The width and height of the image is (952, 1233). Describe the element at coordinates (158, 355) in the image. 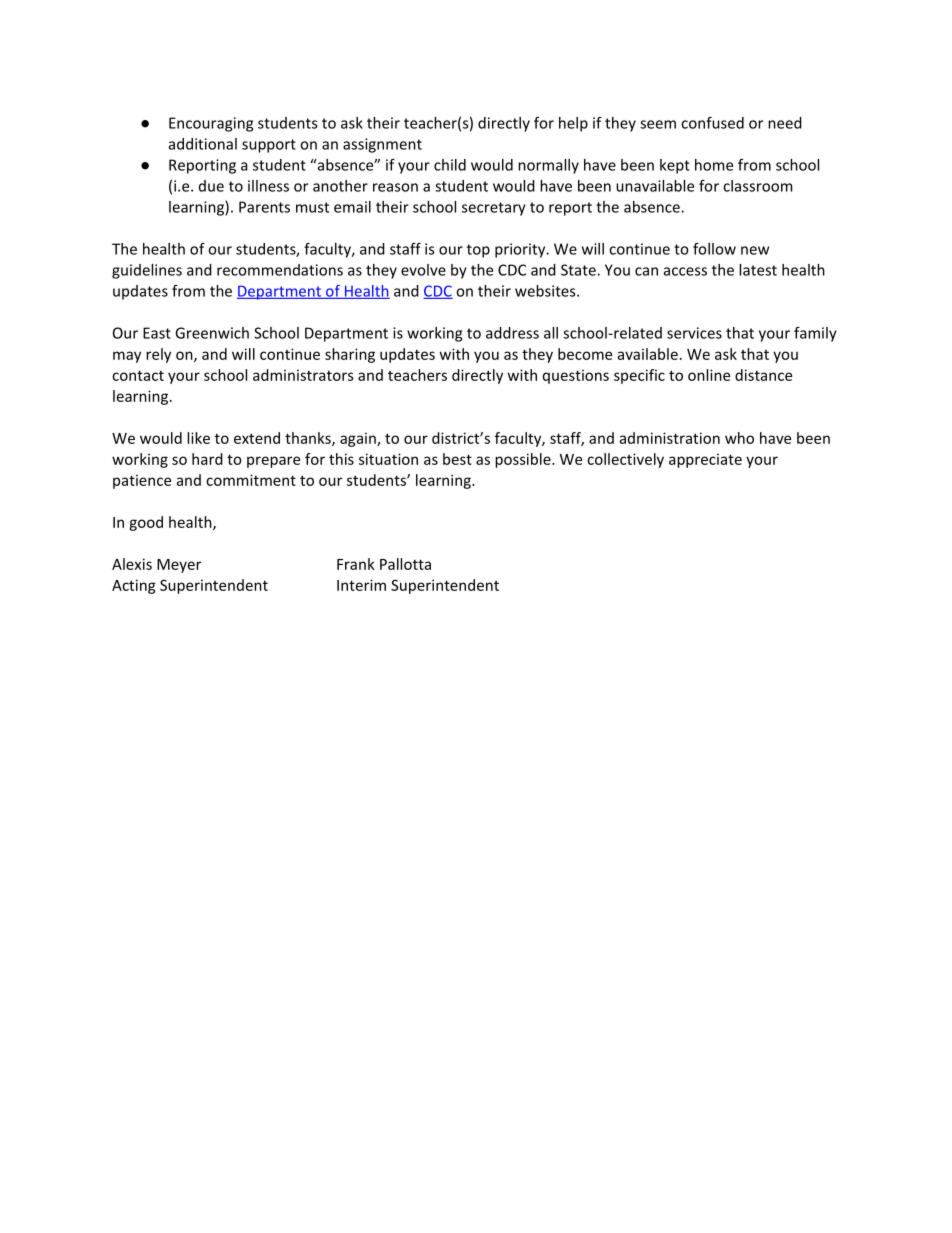

I see `rely` at that location.
